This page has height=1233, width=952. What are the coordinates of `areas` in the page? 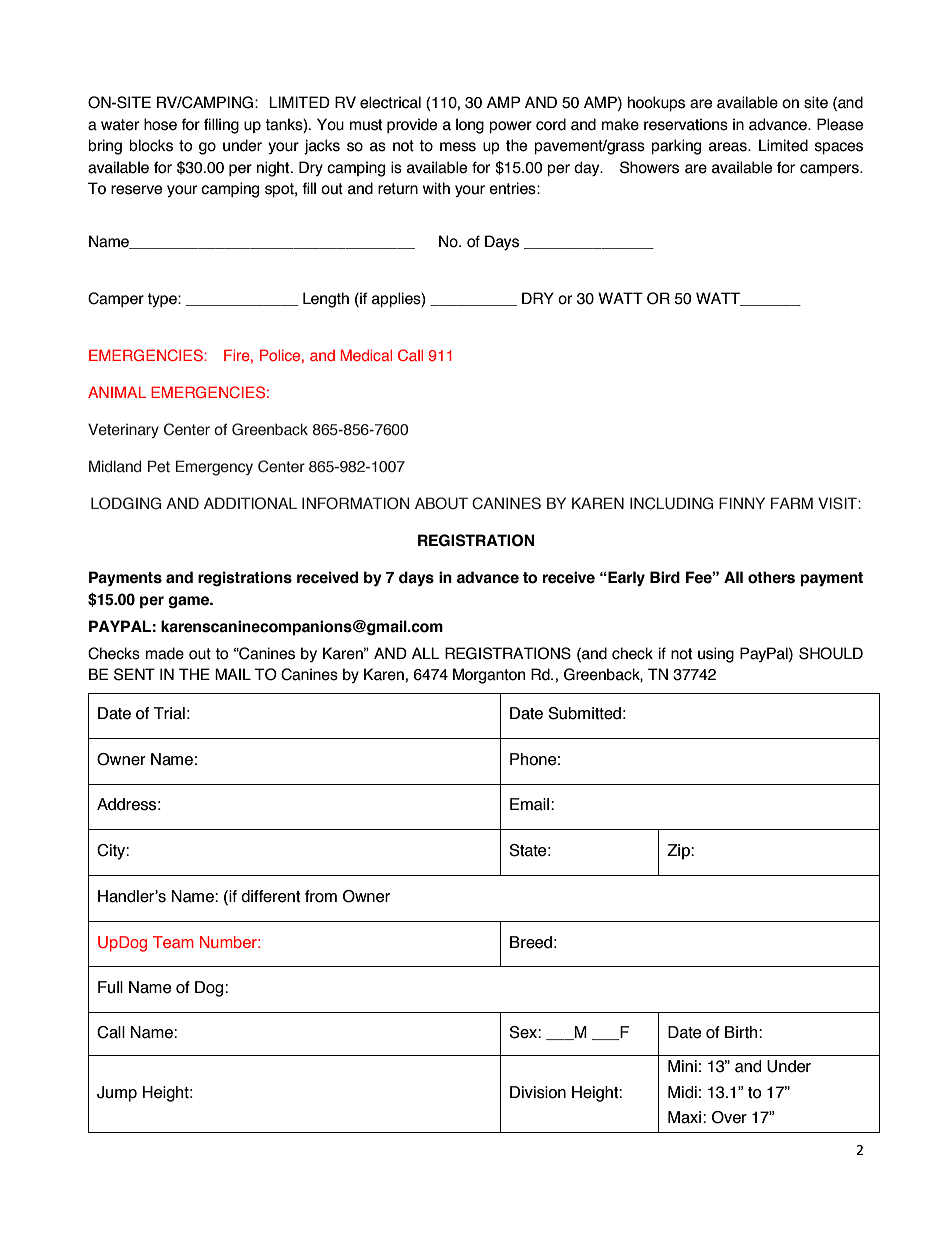 It's located at (729, 147).
